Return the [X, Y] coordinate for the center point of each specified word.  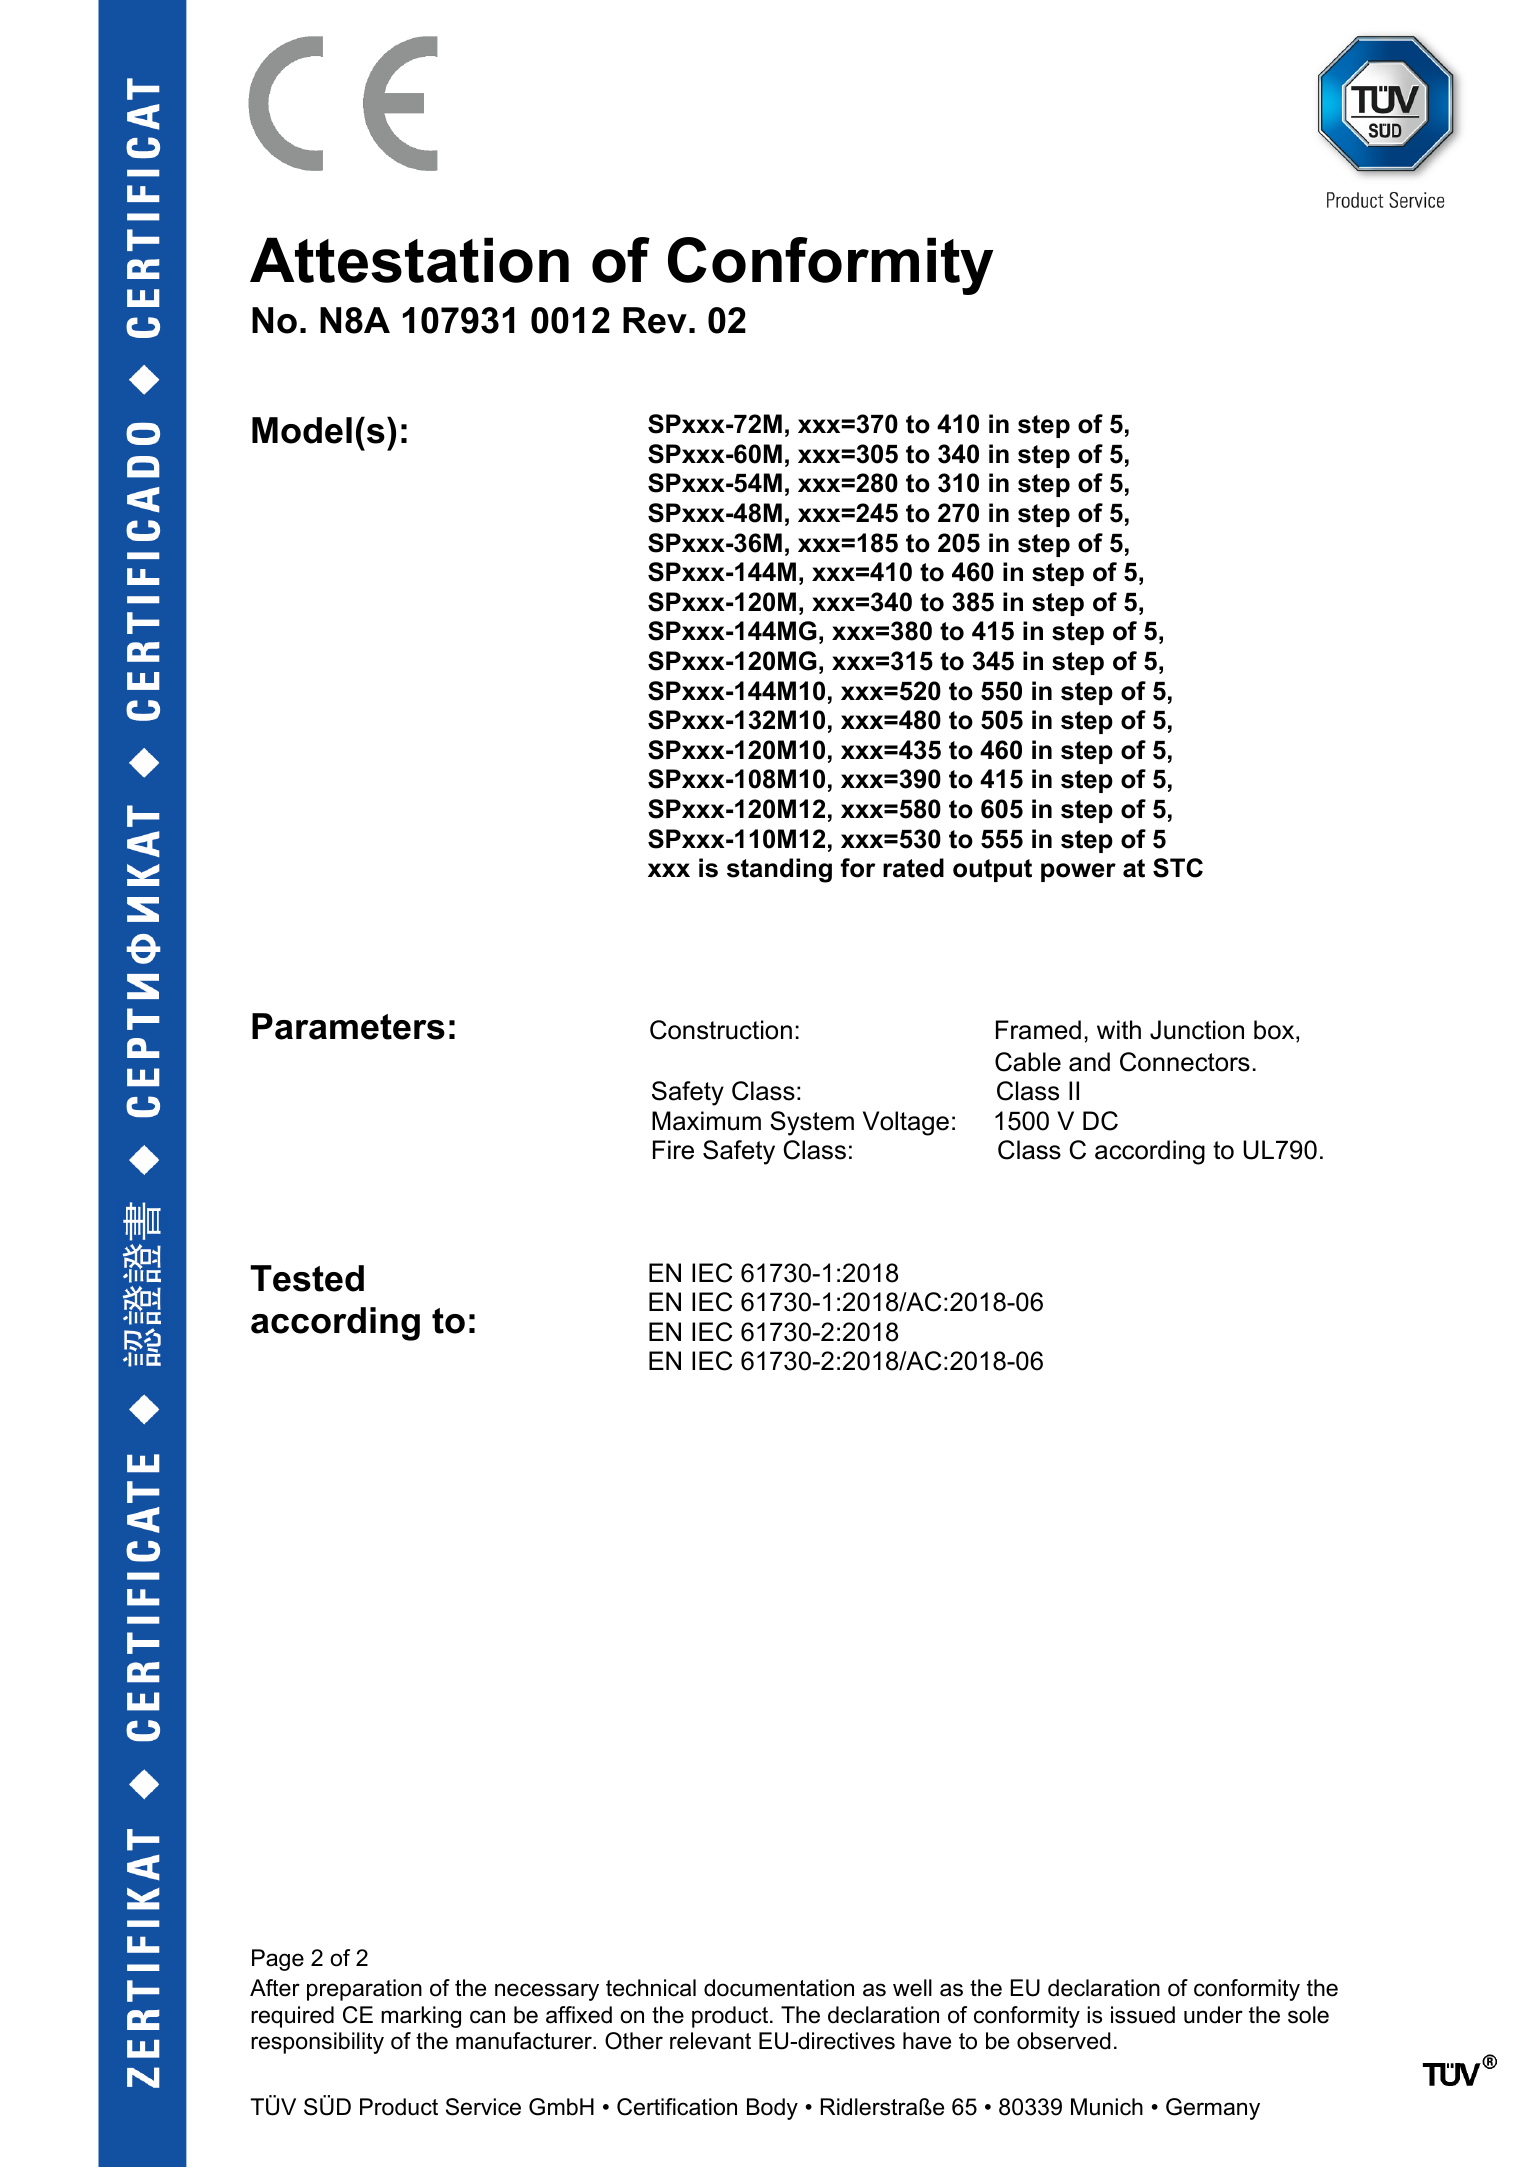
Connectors [1185, 1062]
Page [278, 1960]
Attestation [409, 260]
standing [779, 870]
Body [772, 2109]
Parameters [348, 1026]
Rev [655, 320]
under [1213, 2015]
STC [1178, 868]
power [1078, 872]
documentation [779, 1988]
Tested [307, 1278]
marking [421, 2017]
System [812, 1123]
